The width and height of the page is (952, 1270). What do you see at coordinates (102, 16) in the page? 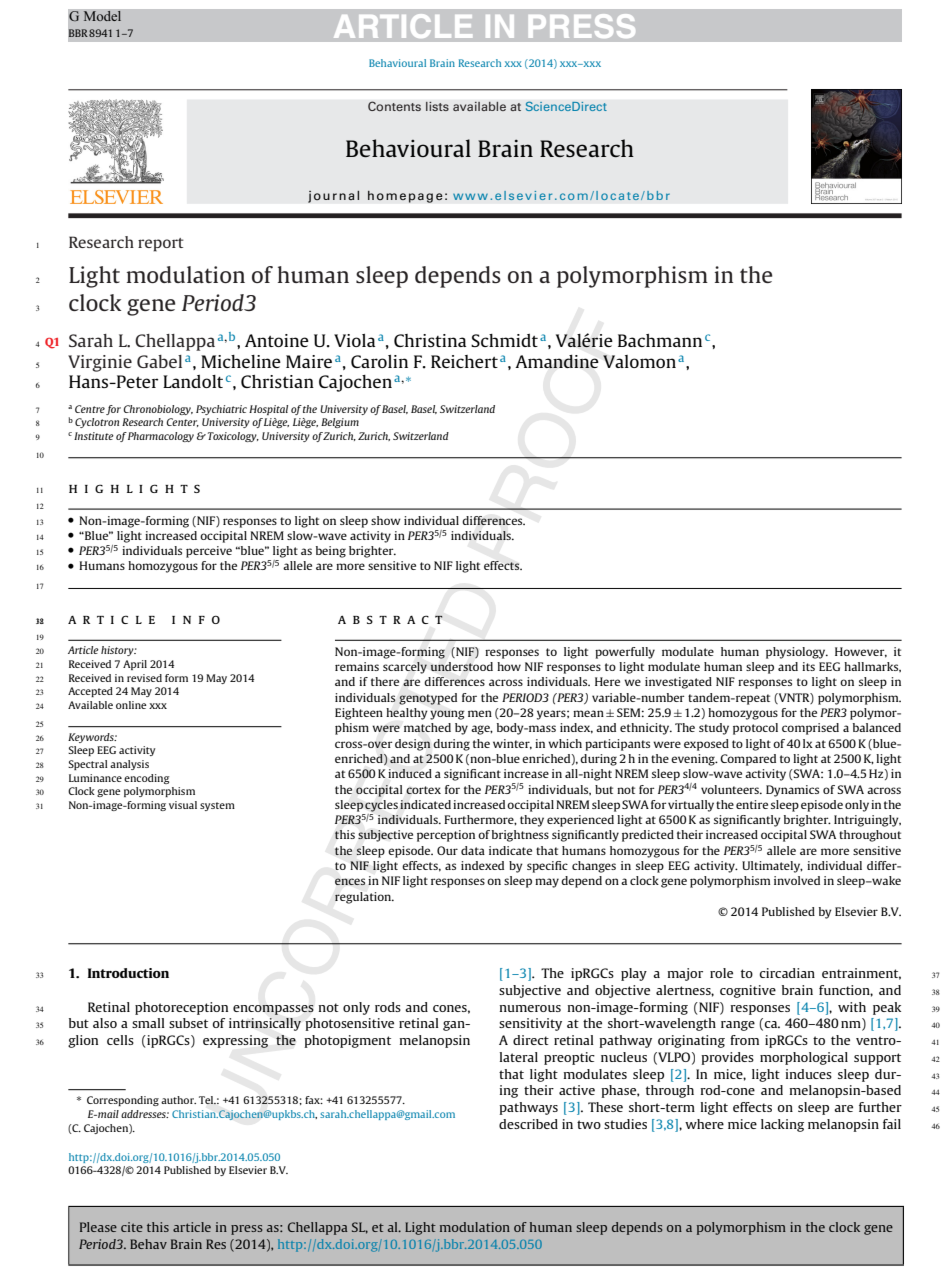
I see `Model` at bounding box center [102, 16].
